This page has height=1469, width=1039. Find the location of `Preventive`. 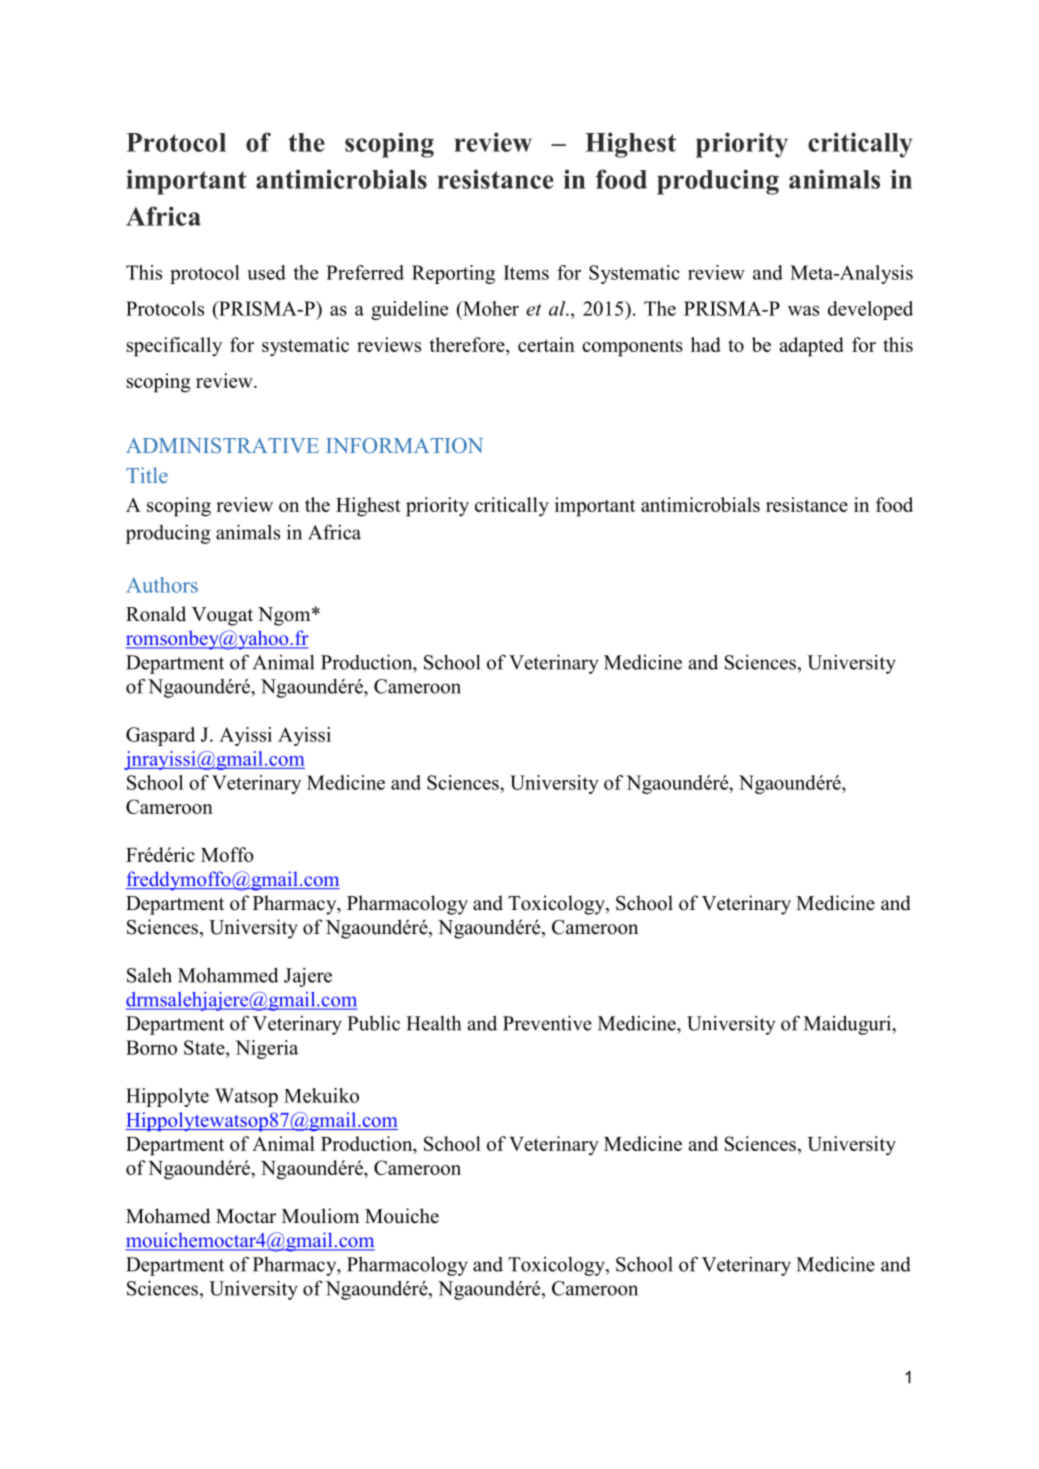

Preventive is located at coordinates (547, 1023).
